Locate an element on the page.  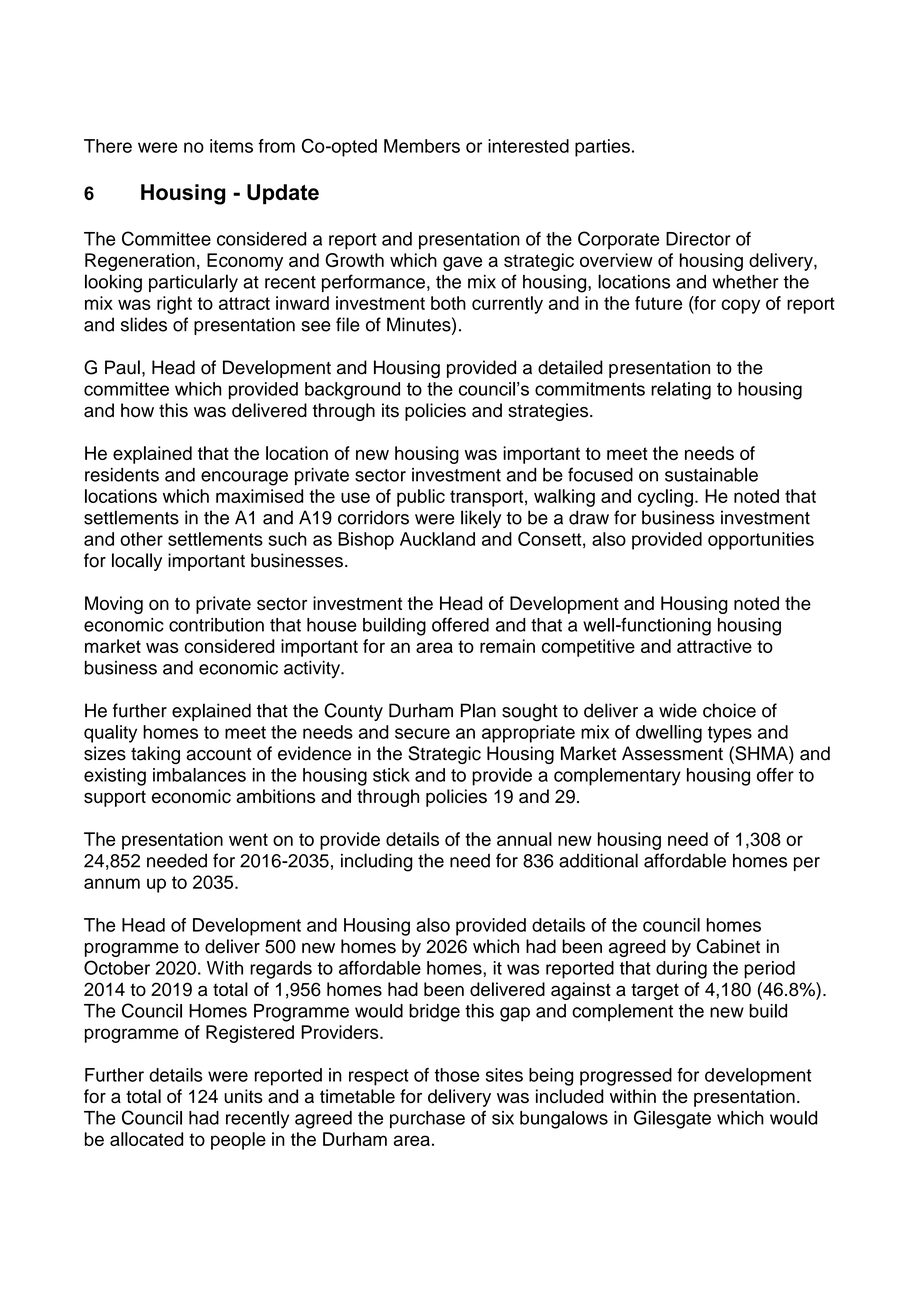
allocated is located at coordinates (146, 1139).
